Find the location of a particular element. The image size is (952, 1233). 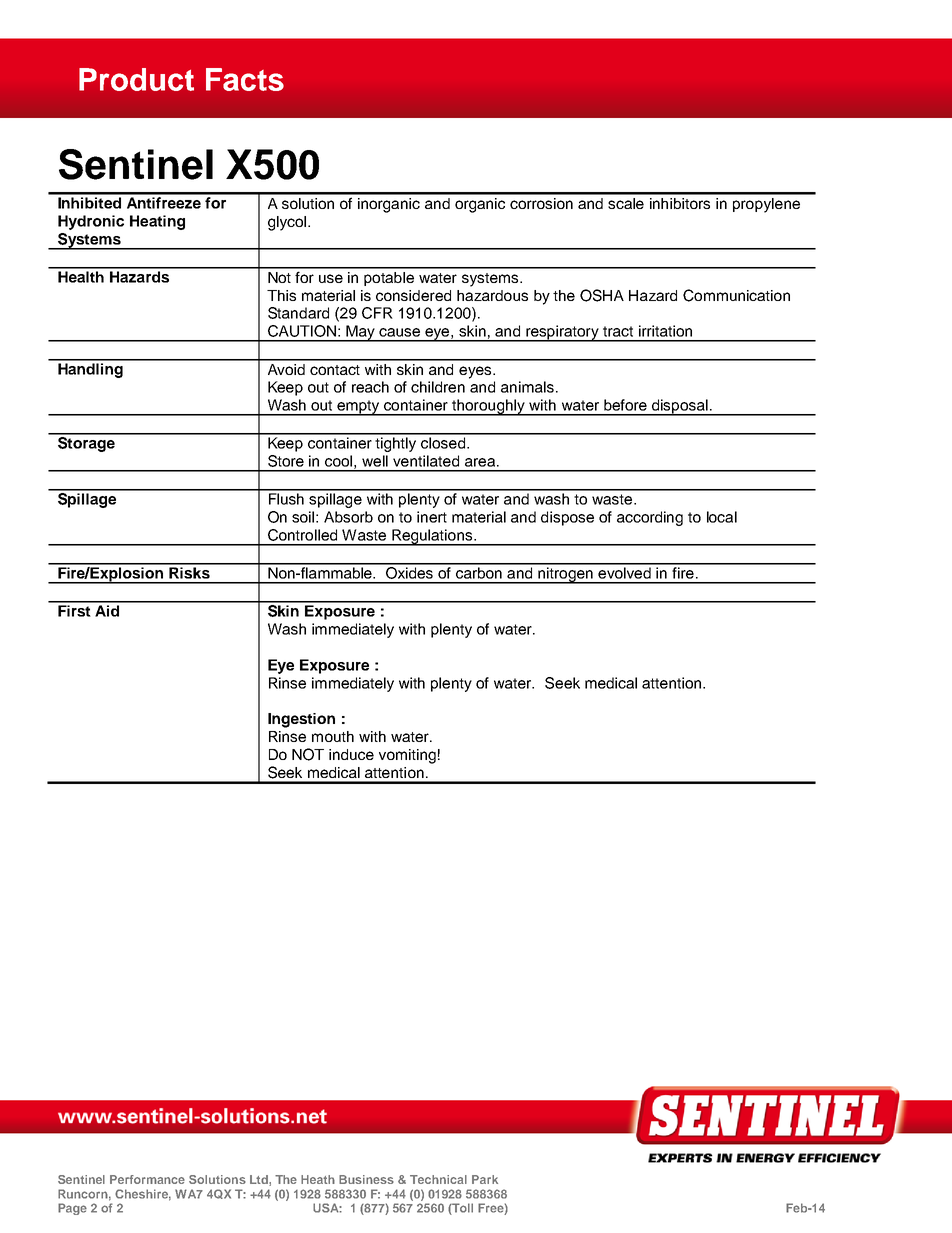

vomiting is located at coordinates (407, 756).
